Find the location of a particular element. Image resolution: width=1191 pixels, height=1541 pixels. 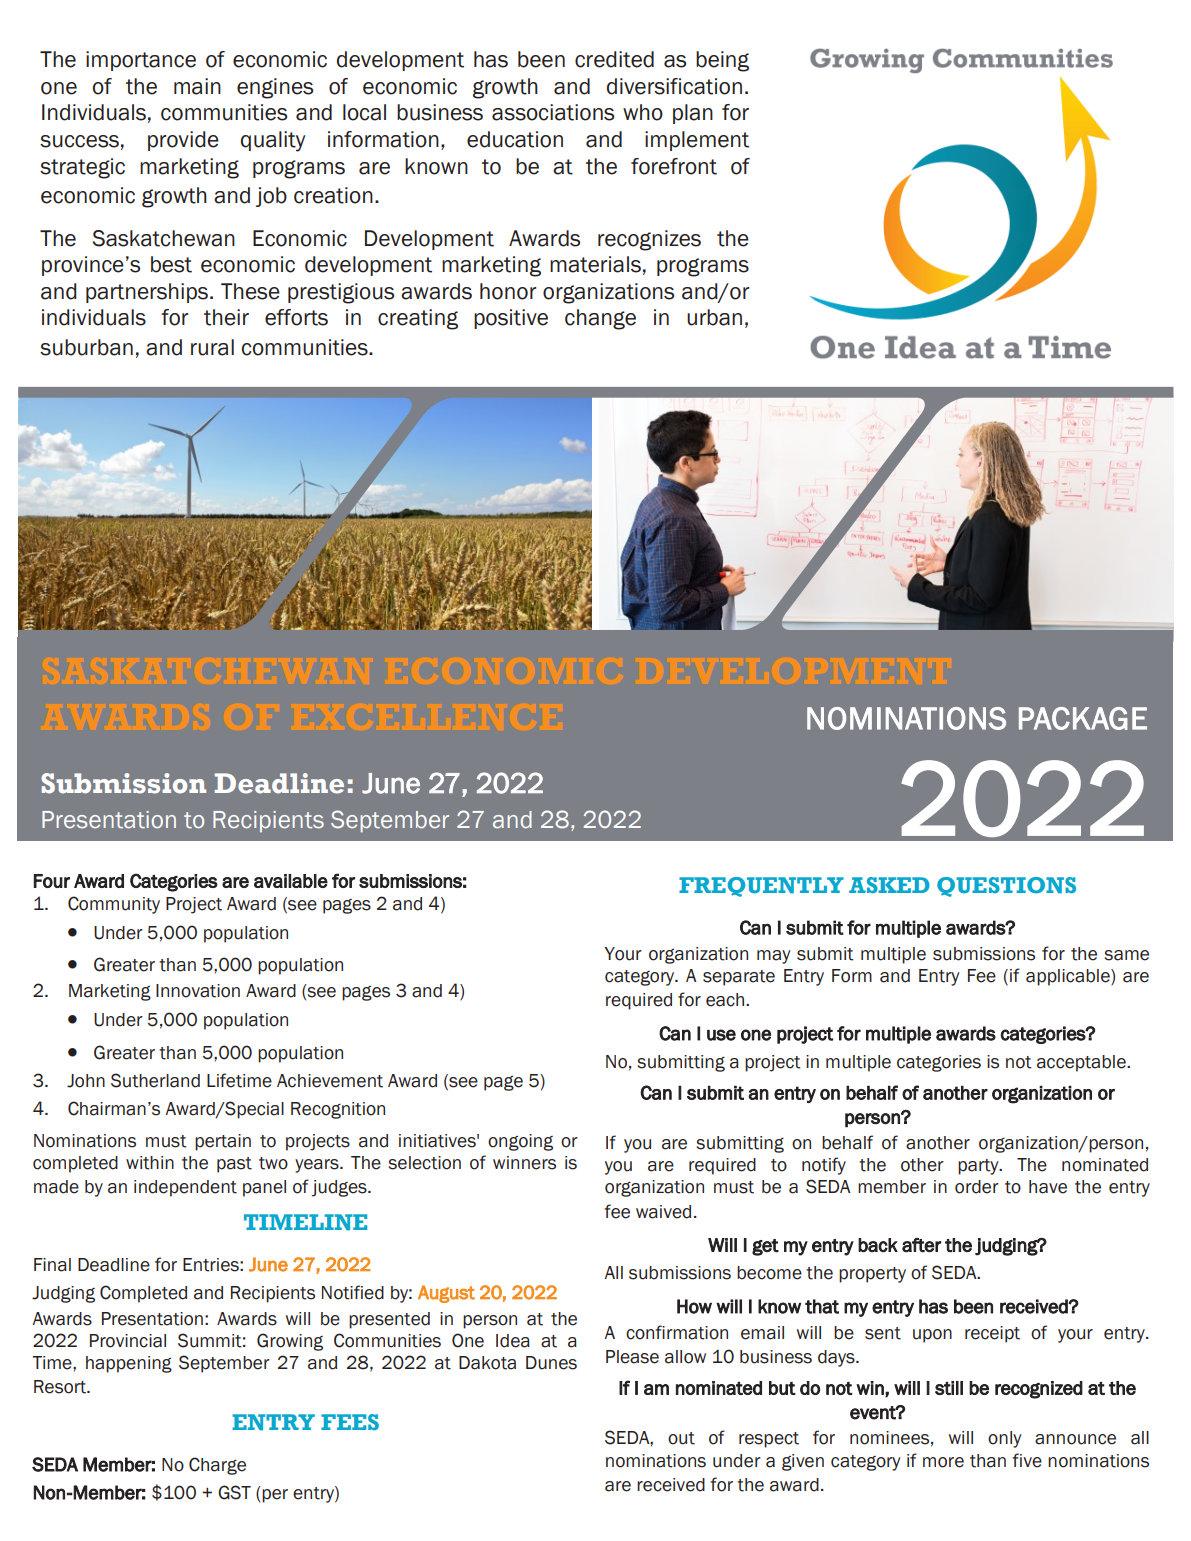

Innovation is located at coordinates (198, 991).
